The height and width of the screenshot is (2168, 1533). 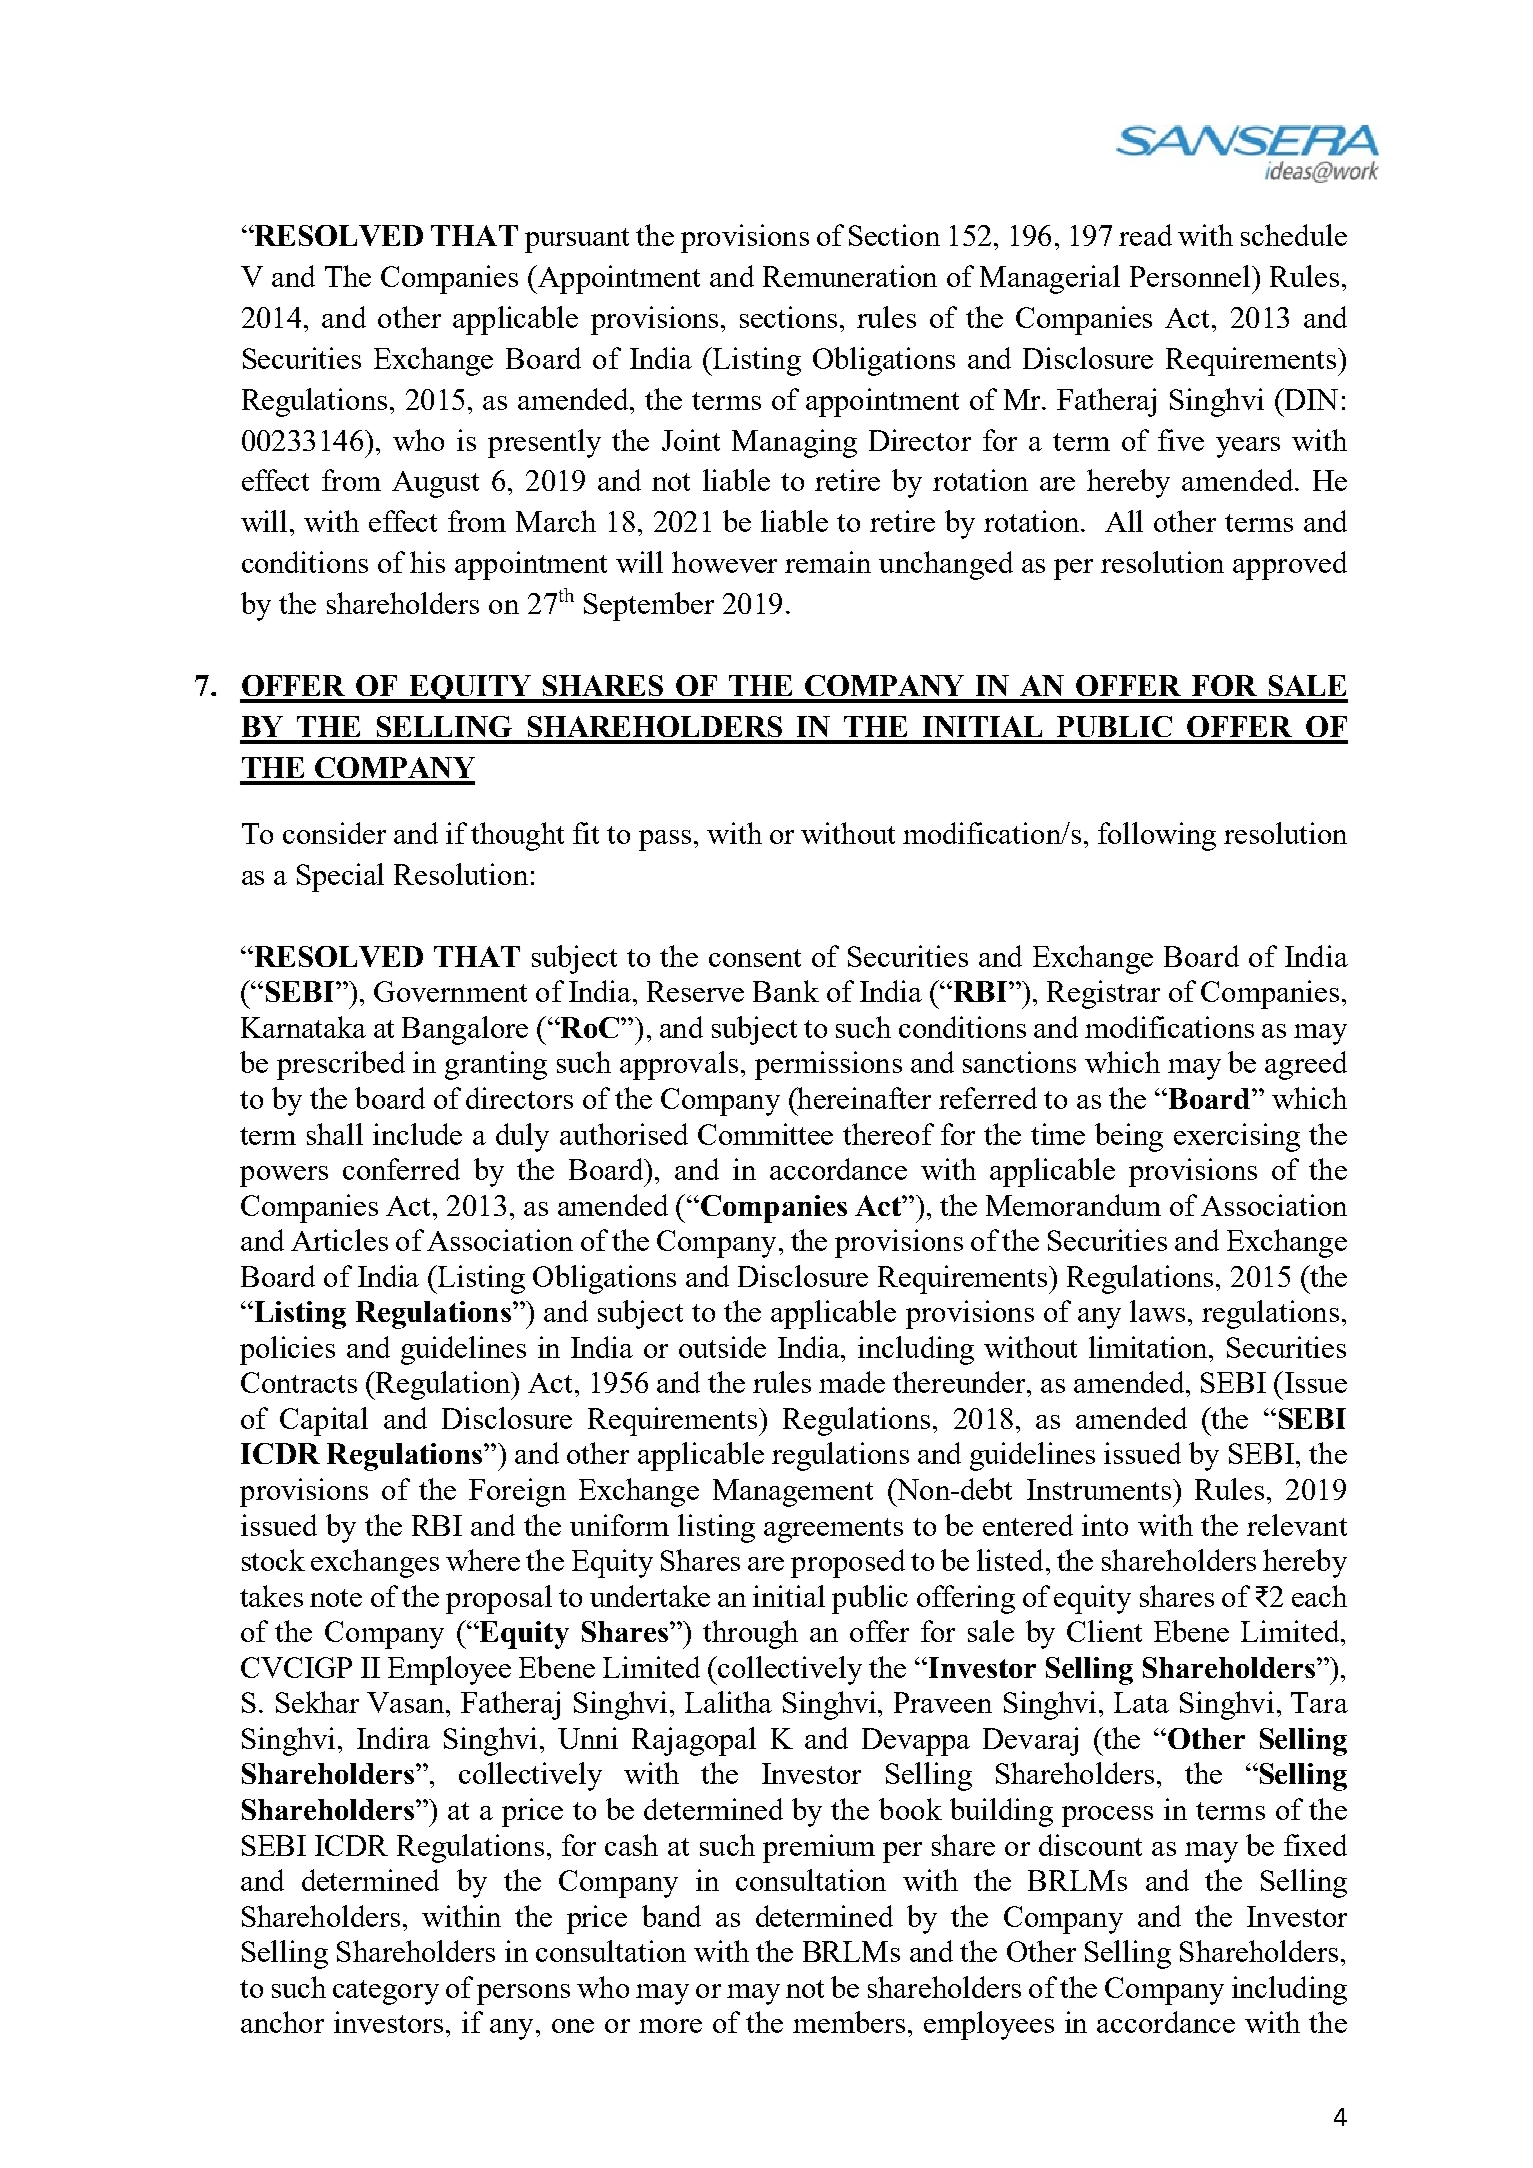 What do you see at coordinates (1191, 276) in the screenshot?
I see `Personnel` at bounding box center [1191, 276].
